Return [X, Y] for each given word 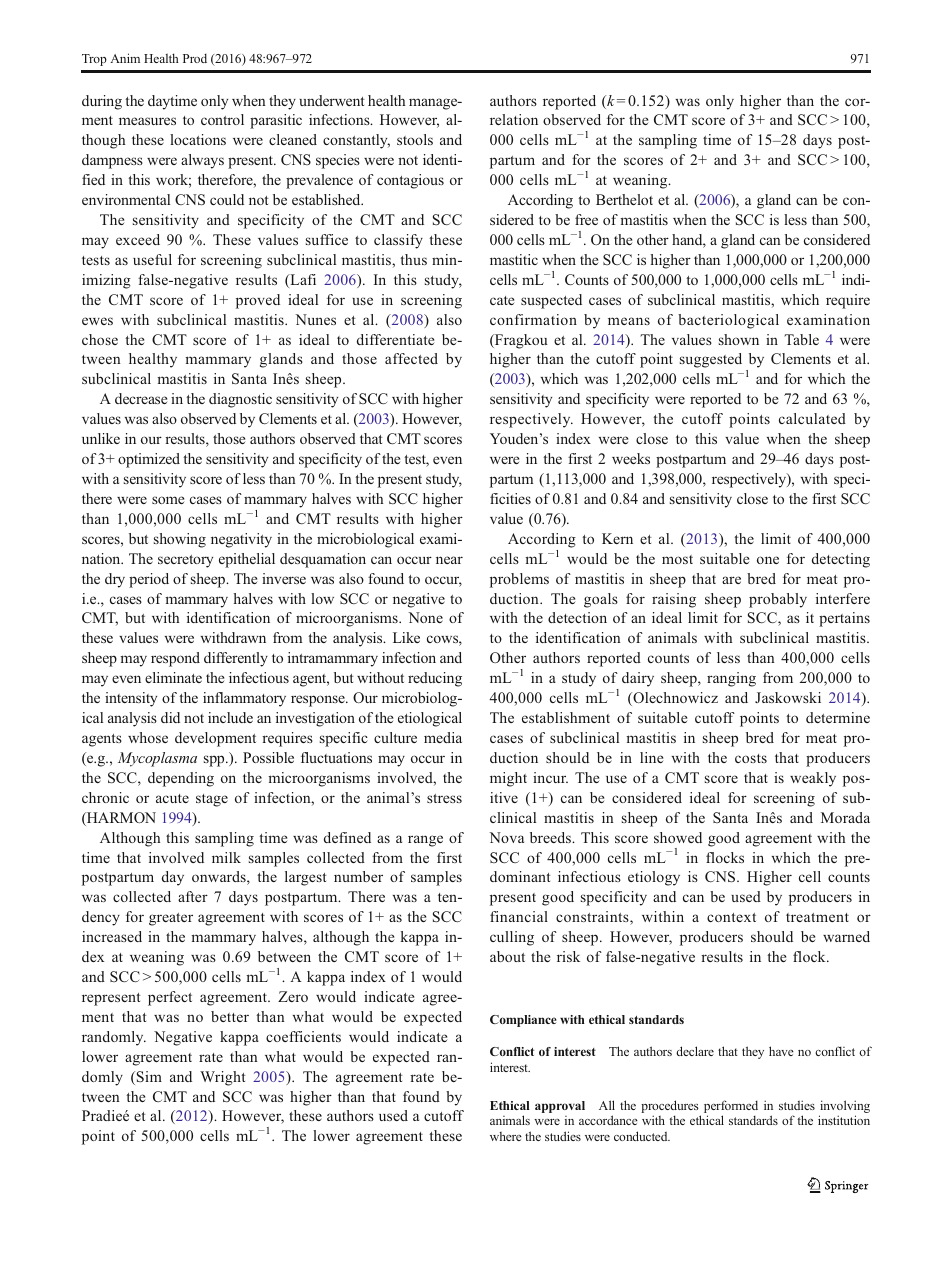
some [168, 500]
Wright [222, 1078]
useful [152, 259]
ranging [731, 679]
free [586, 219]
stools [415, 139]
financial [519, 916]
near [449, 560]
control [222, 119]
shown [739, 339]
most [677, 559]
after [193, 896]
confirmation [533, 319]
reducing [435, 679]
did [170, 717]
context [731, 917]
